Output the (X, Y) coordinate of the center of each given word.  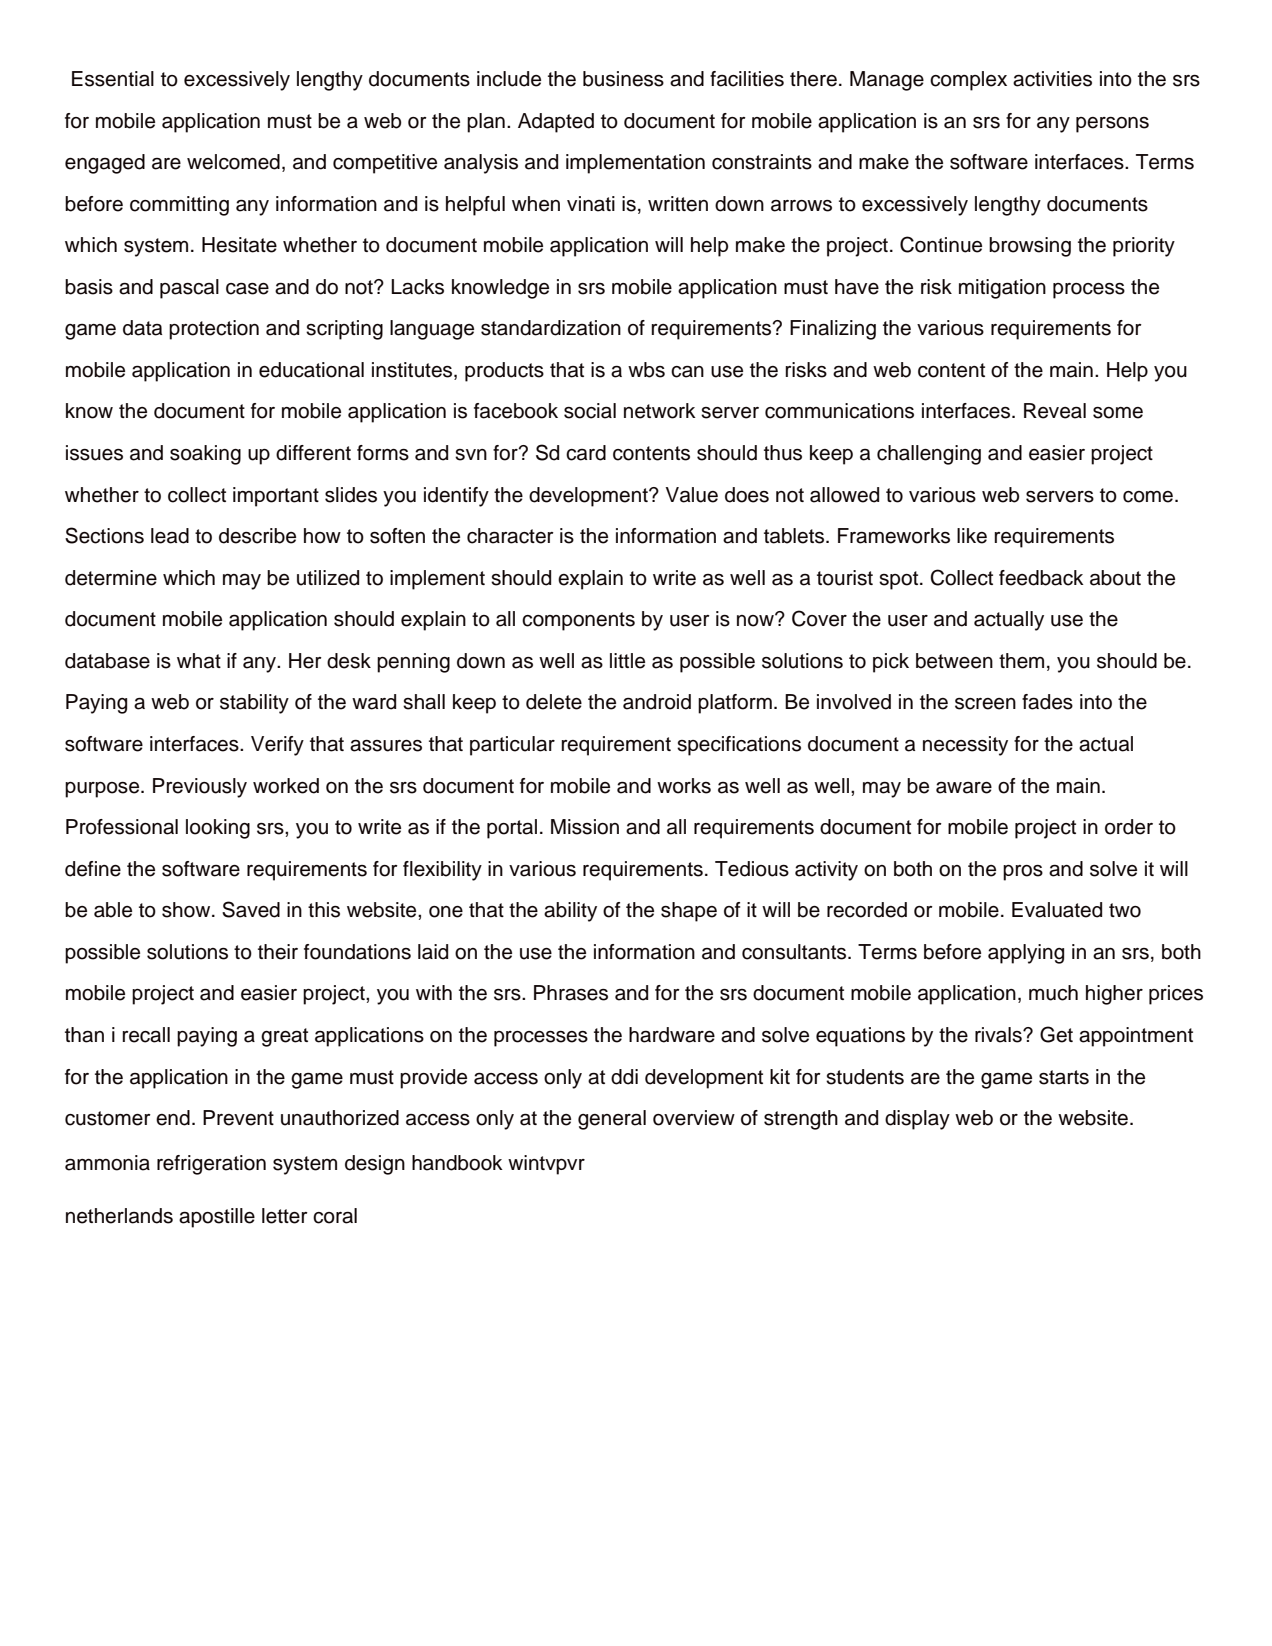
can (687, 371)
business (623, 79)
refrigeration (211, 1165)
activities (1052, 79)
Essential (113, 79)
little (627, 661)
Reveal (1055, 411)
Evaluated (1057, 910)
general (612, 1120)
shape (689, 912)
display (917, 1120)
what (199, 661)
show (187, 910)
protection (214, 330)
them (1021, 661)
